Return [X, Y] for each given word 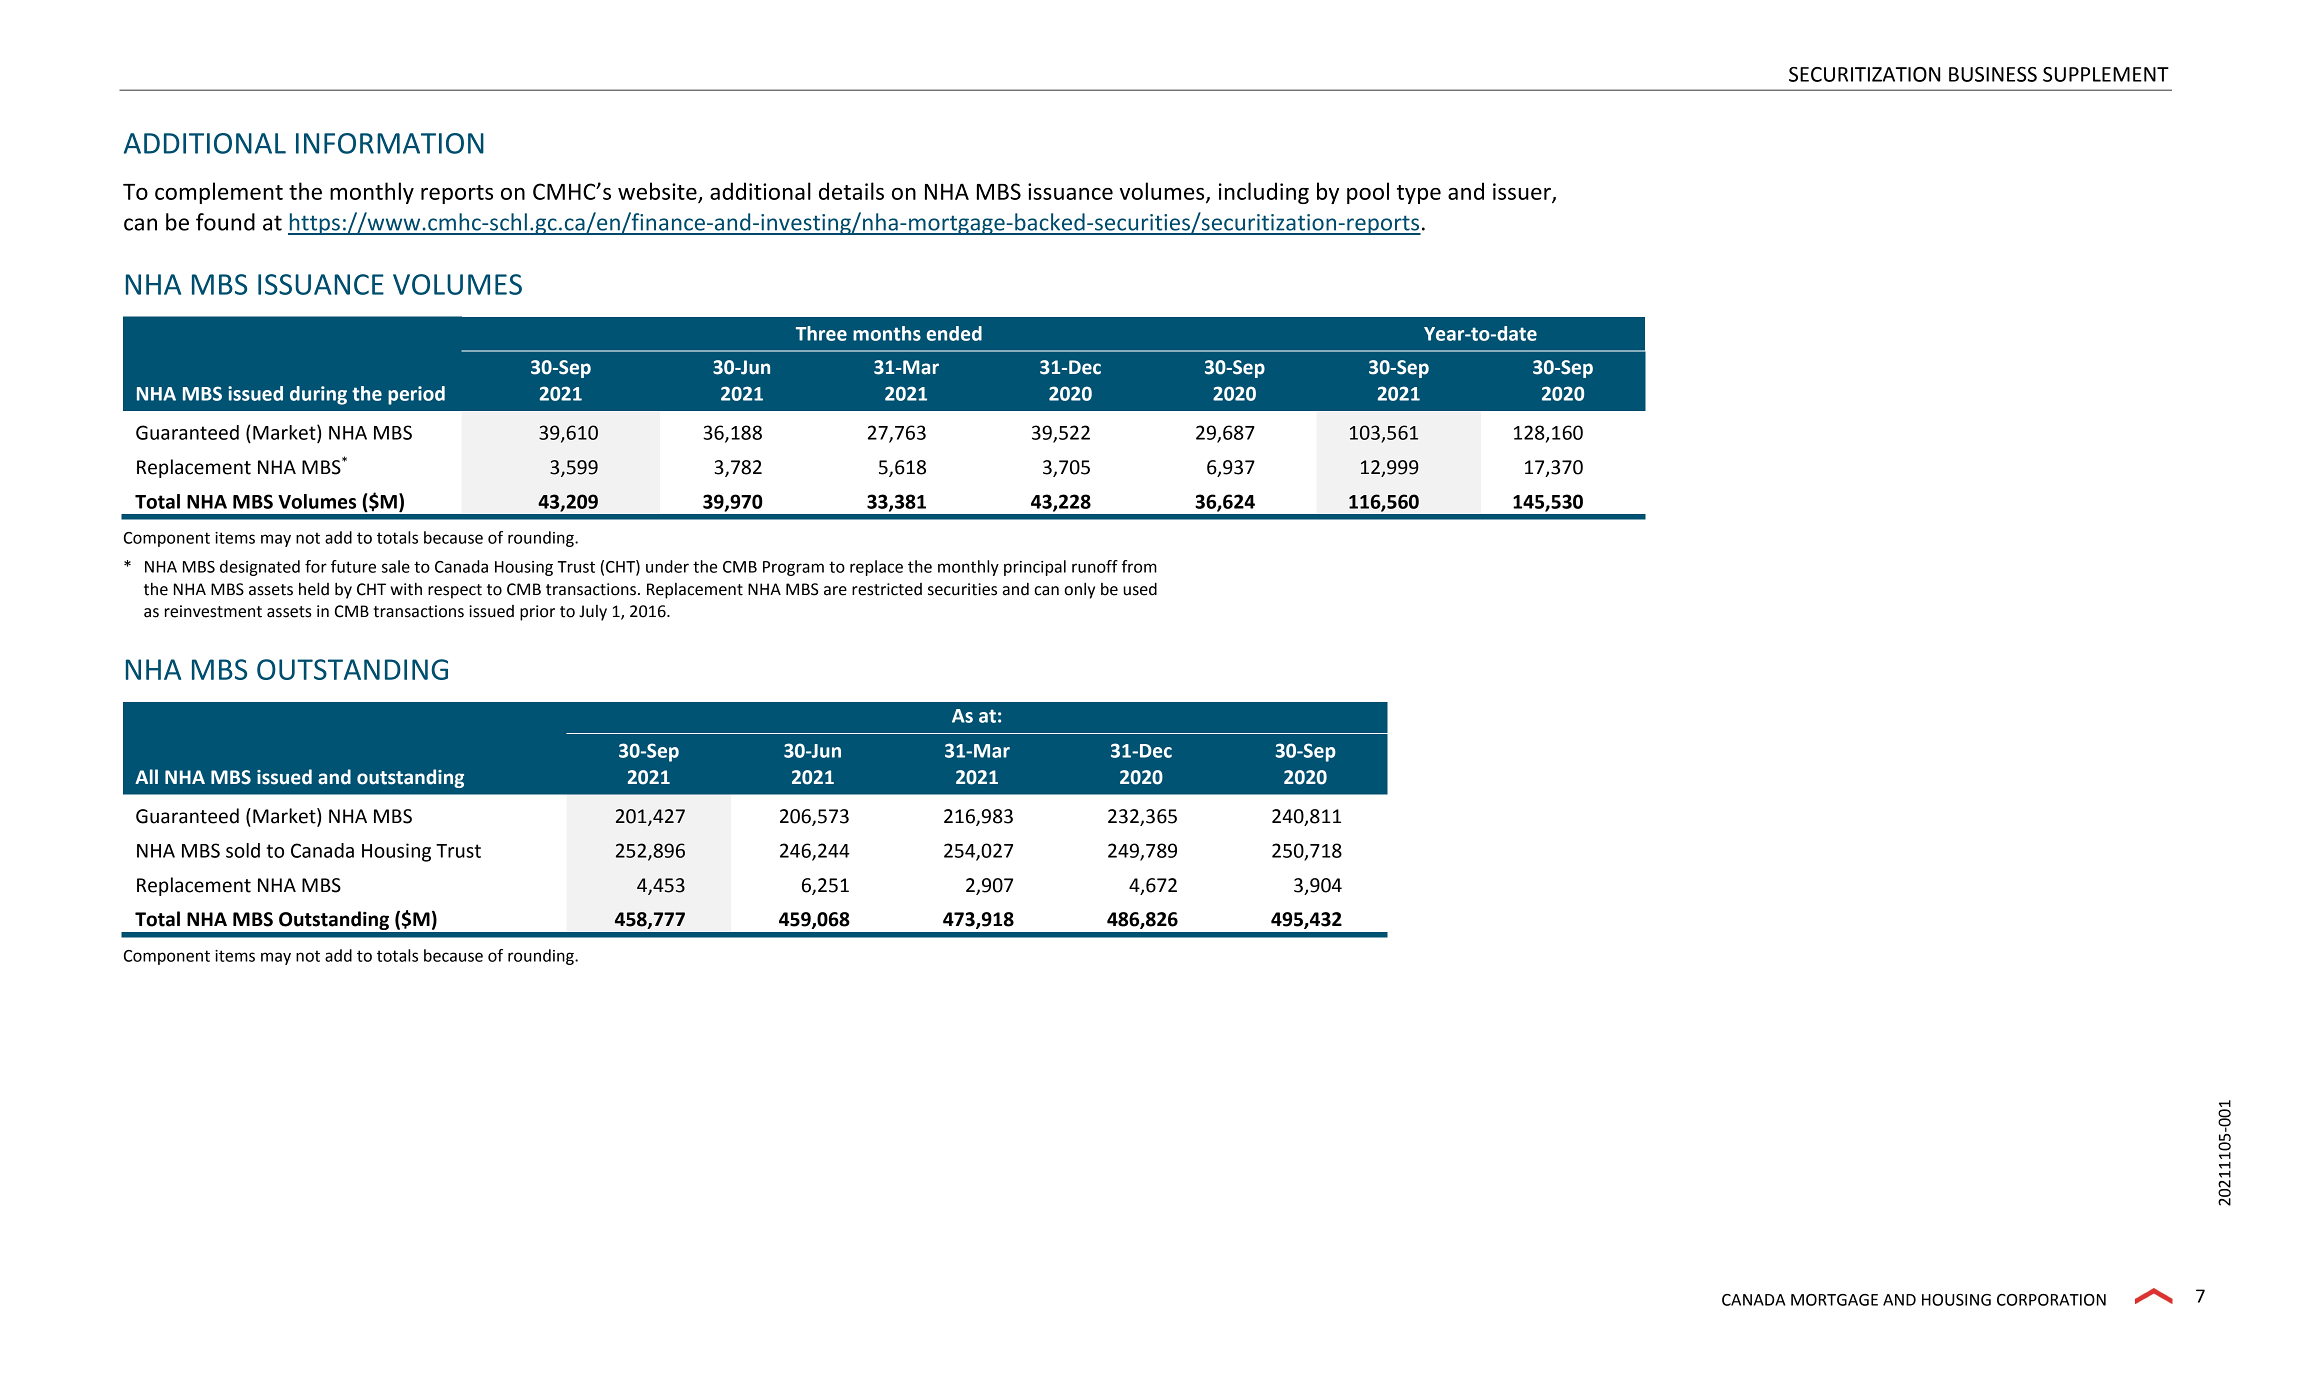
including [1264, 193]
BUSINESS [1993, 74]
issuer [1523, 192]
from [1139, 566]
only [1079, 590]
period [416, 395]
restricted [887, 589]
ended [954, 333]
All [146, 776]
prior [537, 613]
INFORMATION [390, 143]
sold [243, 850]
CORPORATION [2051, 1300]
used [1140, 589]
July [593, 613]
